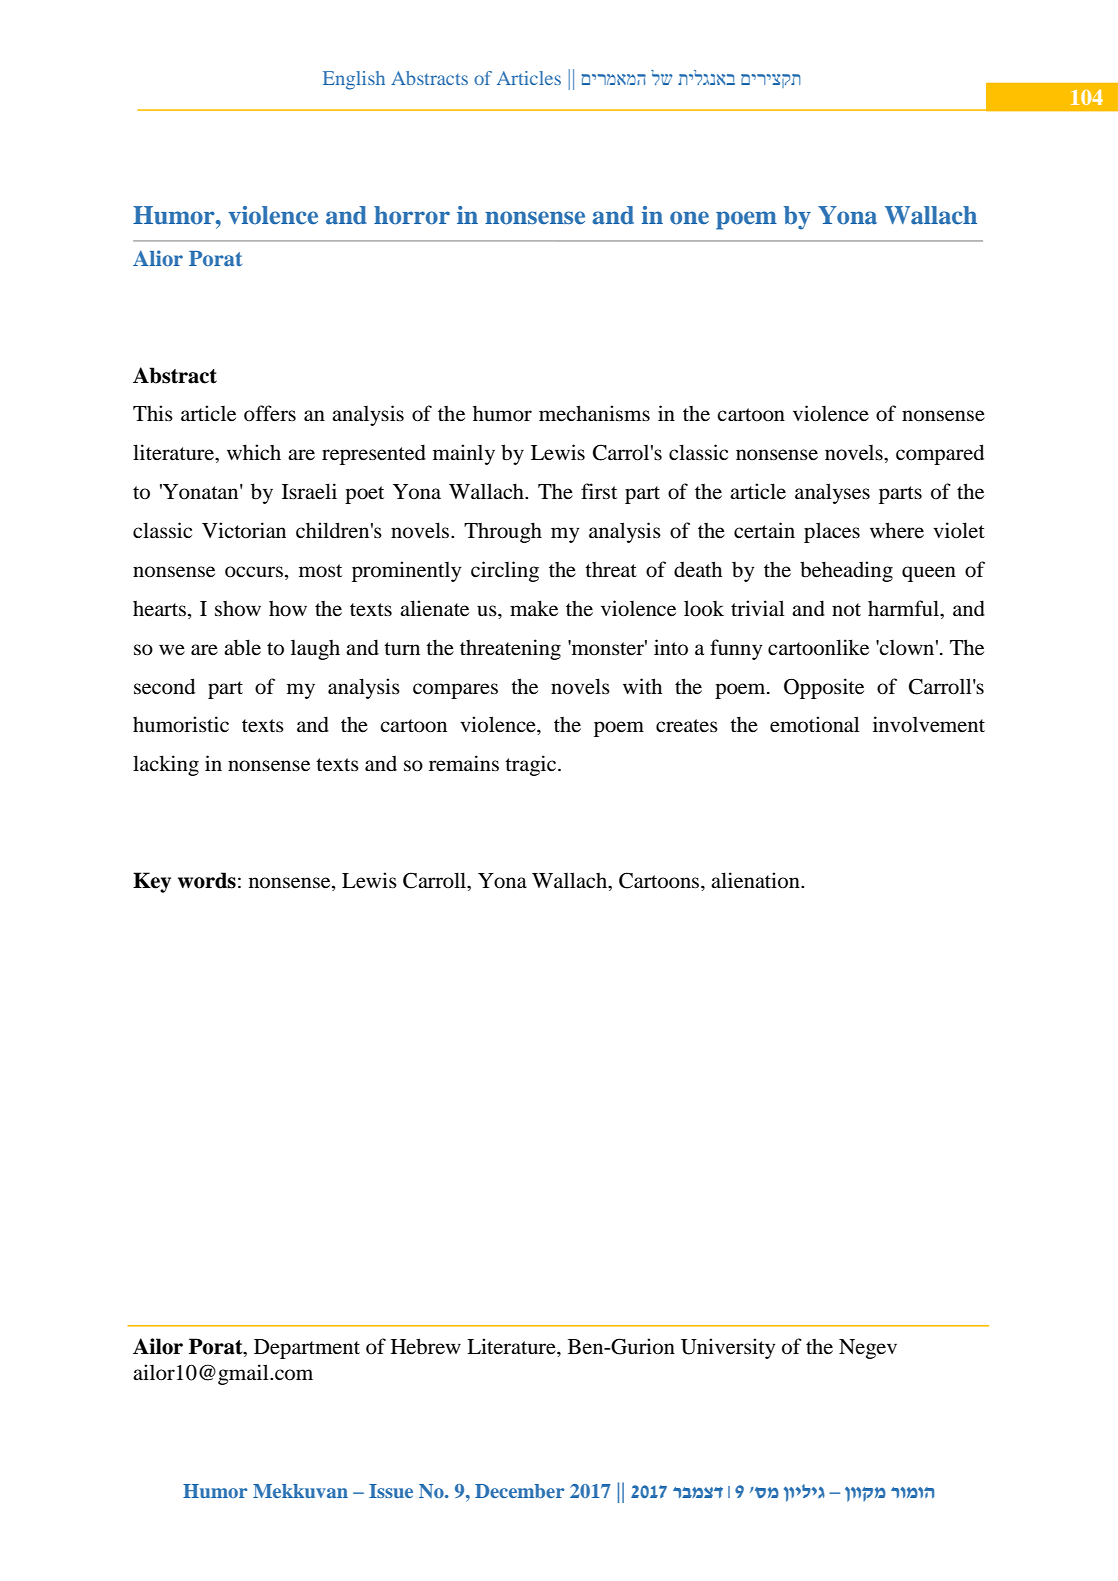 The height and width of the document is (1581, 1118). I want to click on Negev, so click(868, 1349).
